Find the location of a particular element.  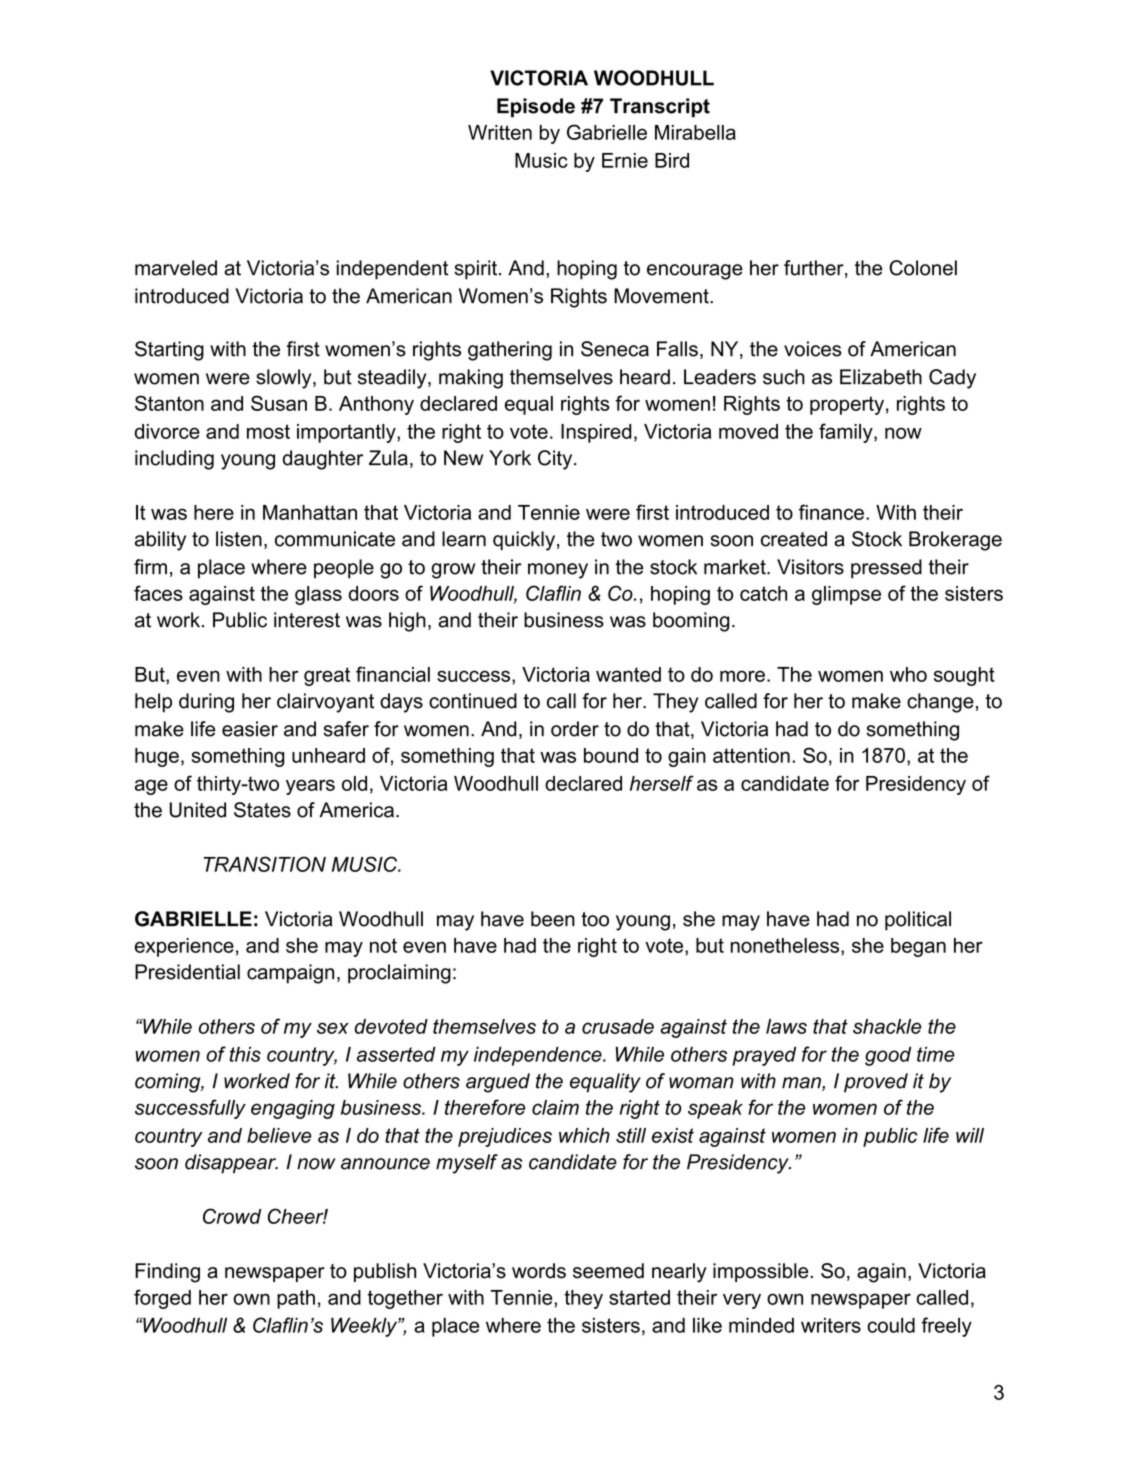

most is located at coordinates (268, 431).
